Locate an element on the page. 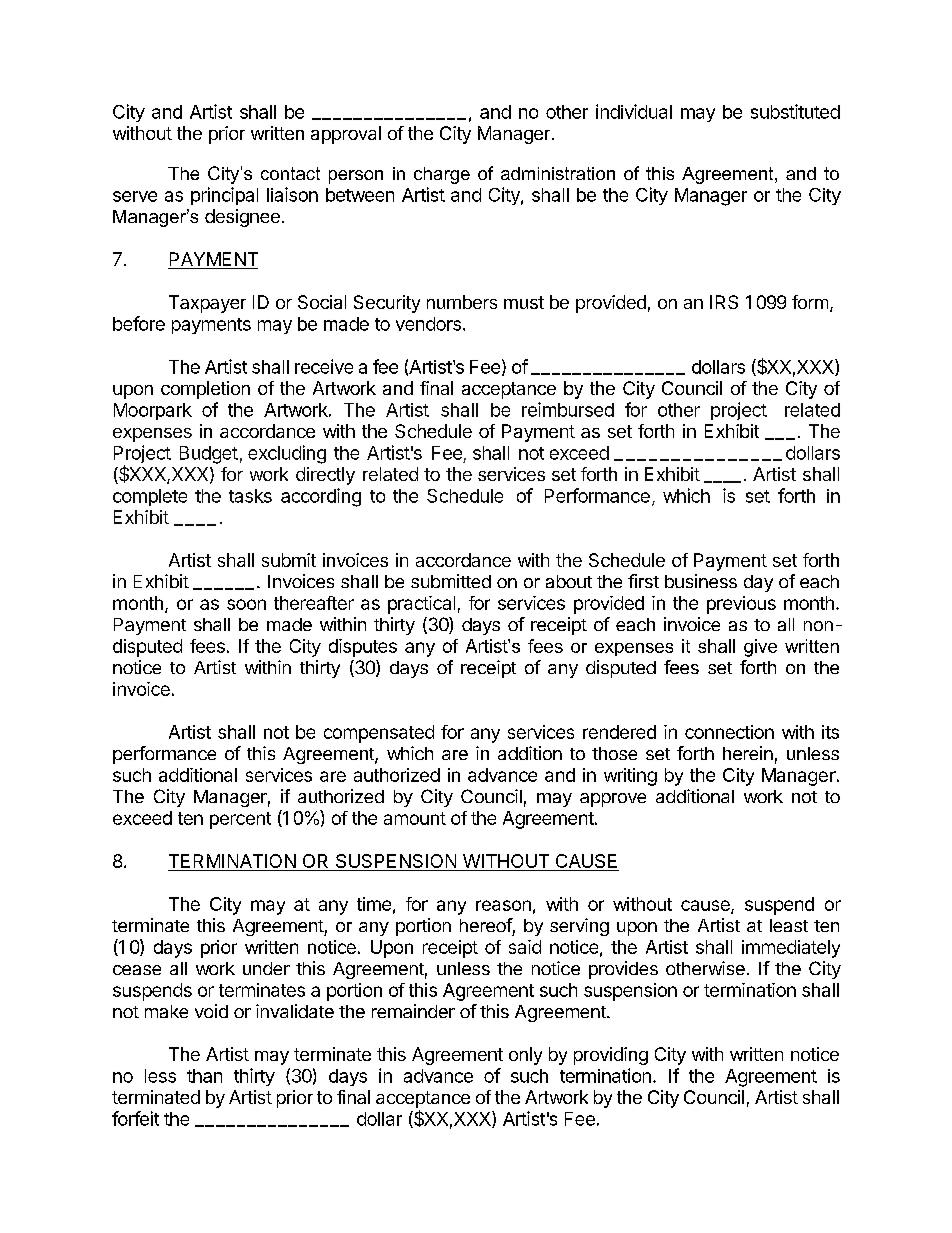  previous is located at coordinates (741, 605).
